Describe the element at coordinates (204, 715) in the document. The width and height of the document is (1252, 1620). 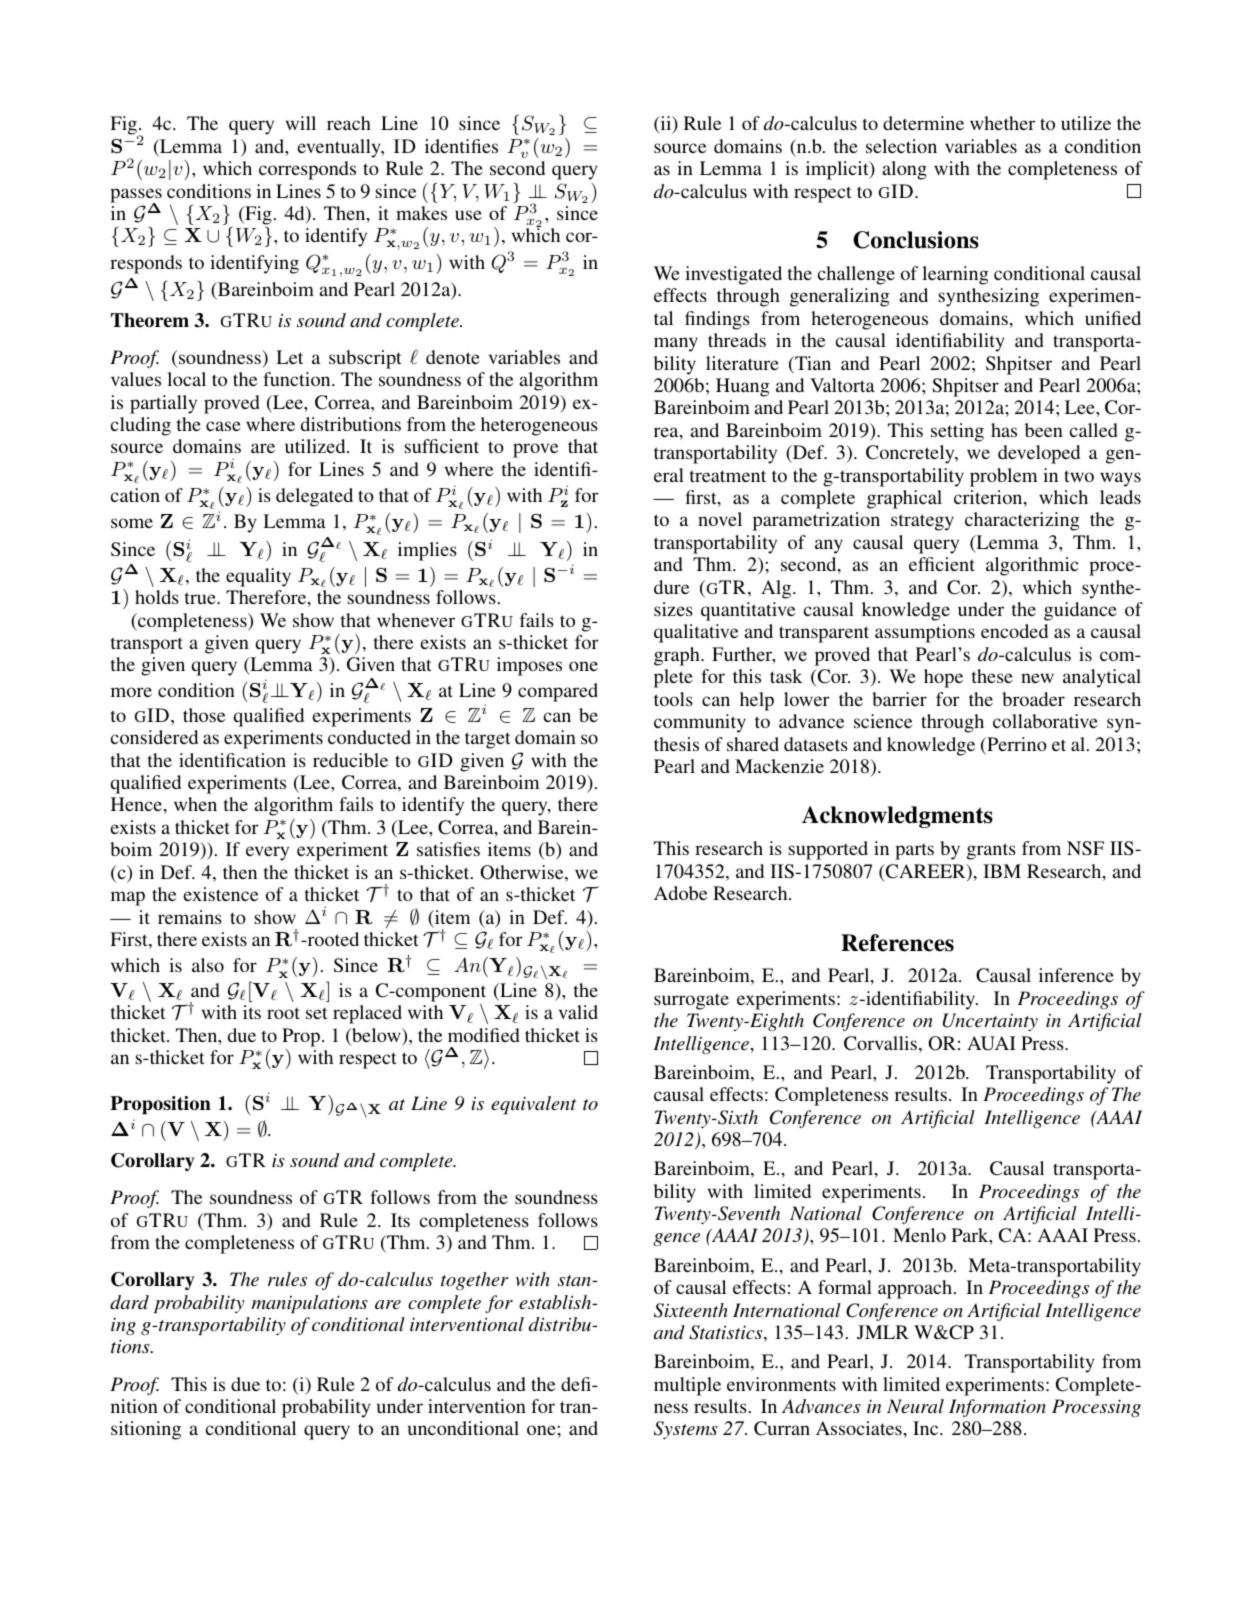
I see `those` at that location.
